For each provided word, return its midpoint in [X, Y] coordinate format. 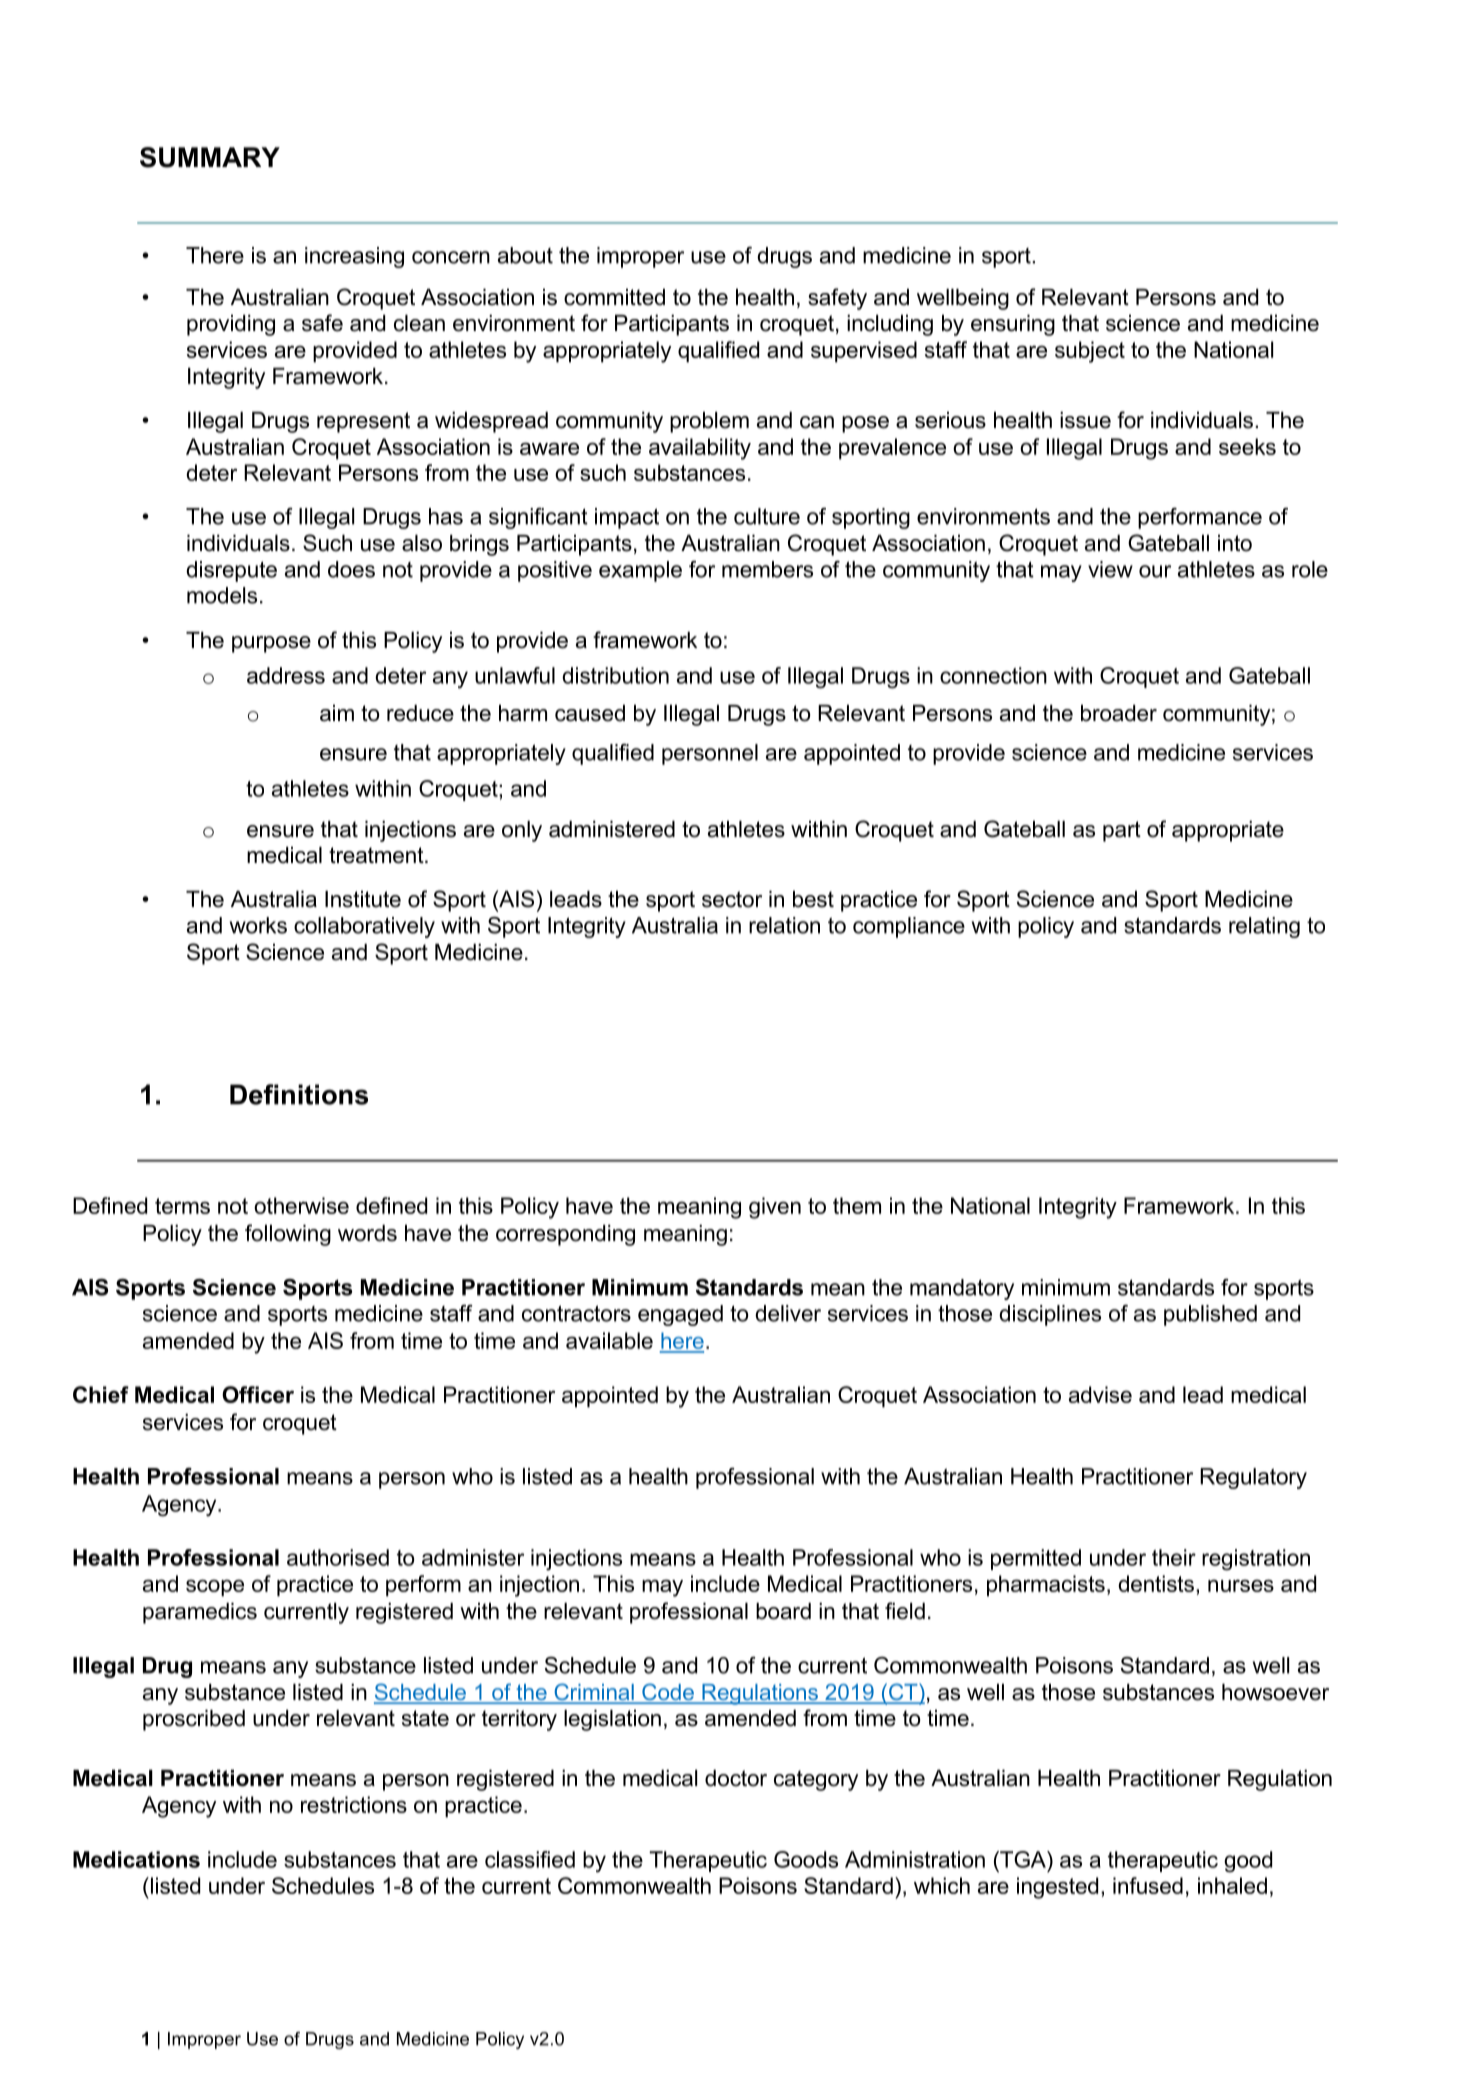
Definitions [299, 1094]
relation [784, 925]
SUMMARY [210, 157]
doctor [736, 1778]
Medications [136, 1859]
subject [1090, 352]
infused [1148, 1885]
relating [1264, 927]
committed [614, 297]
